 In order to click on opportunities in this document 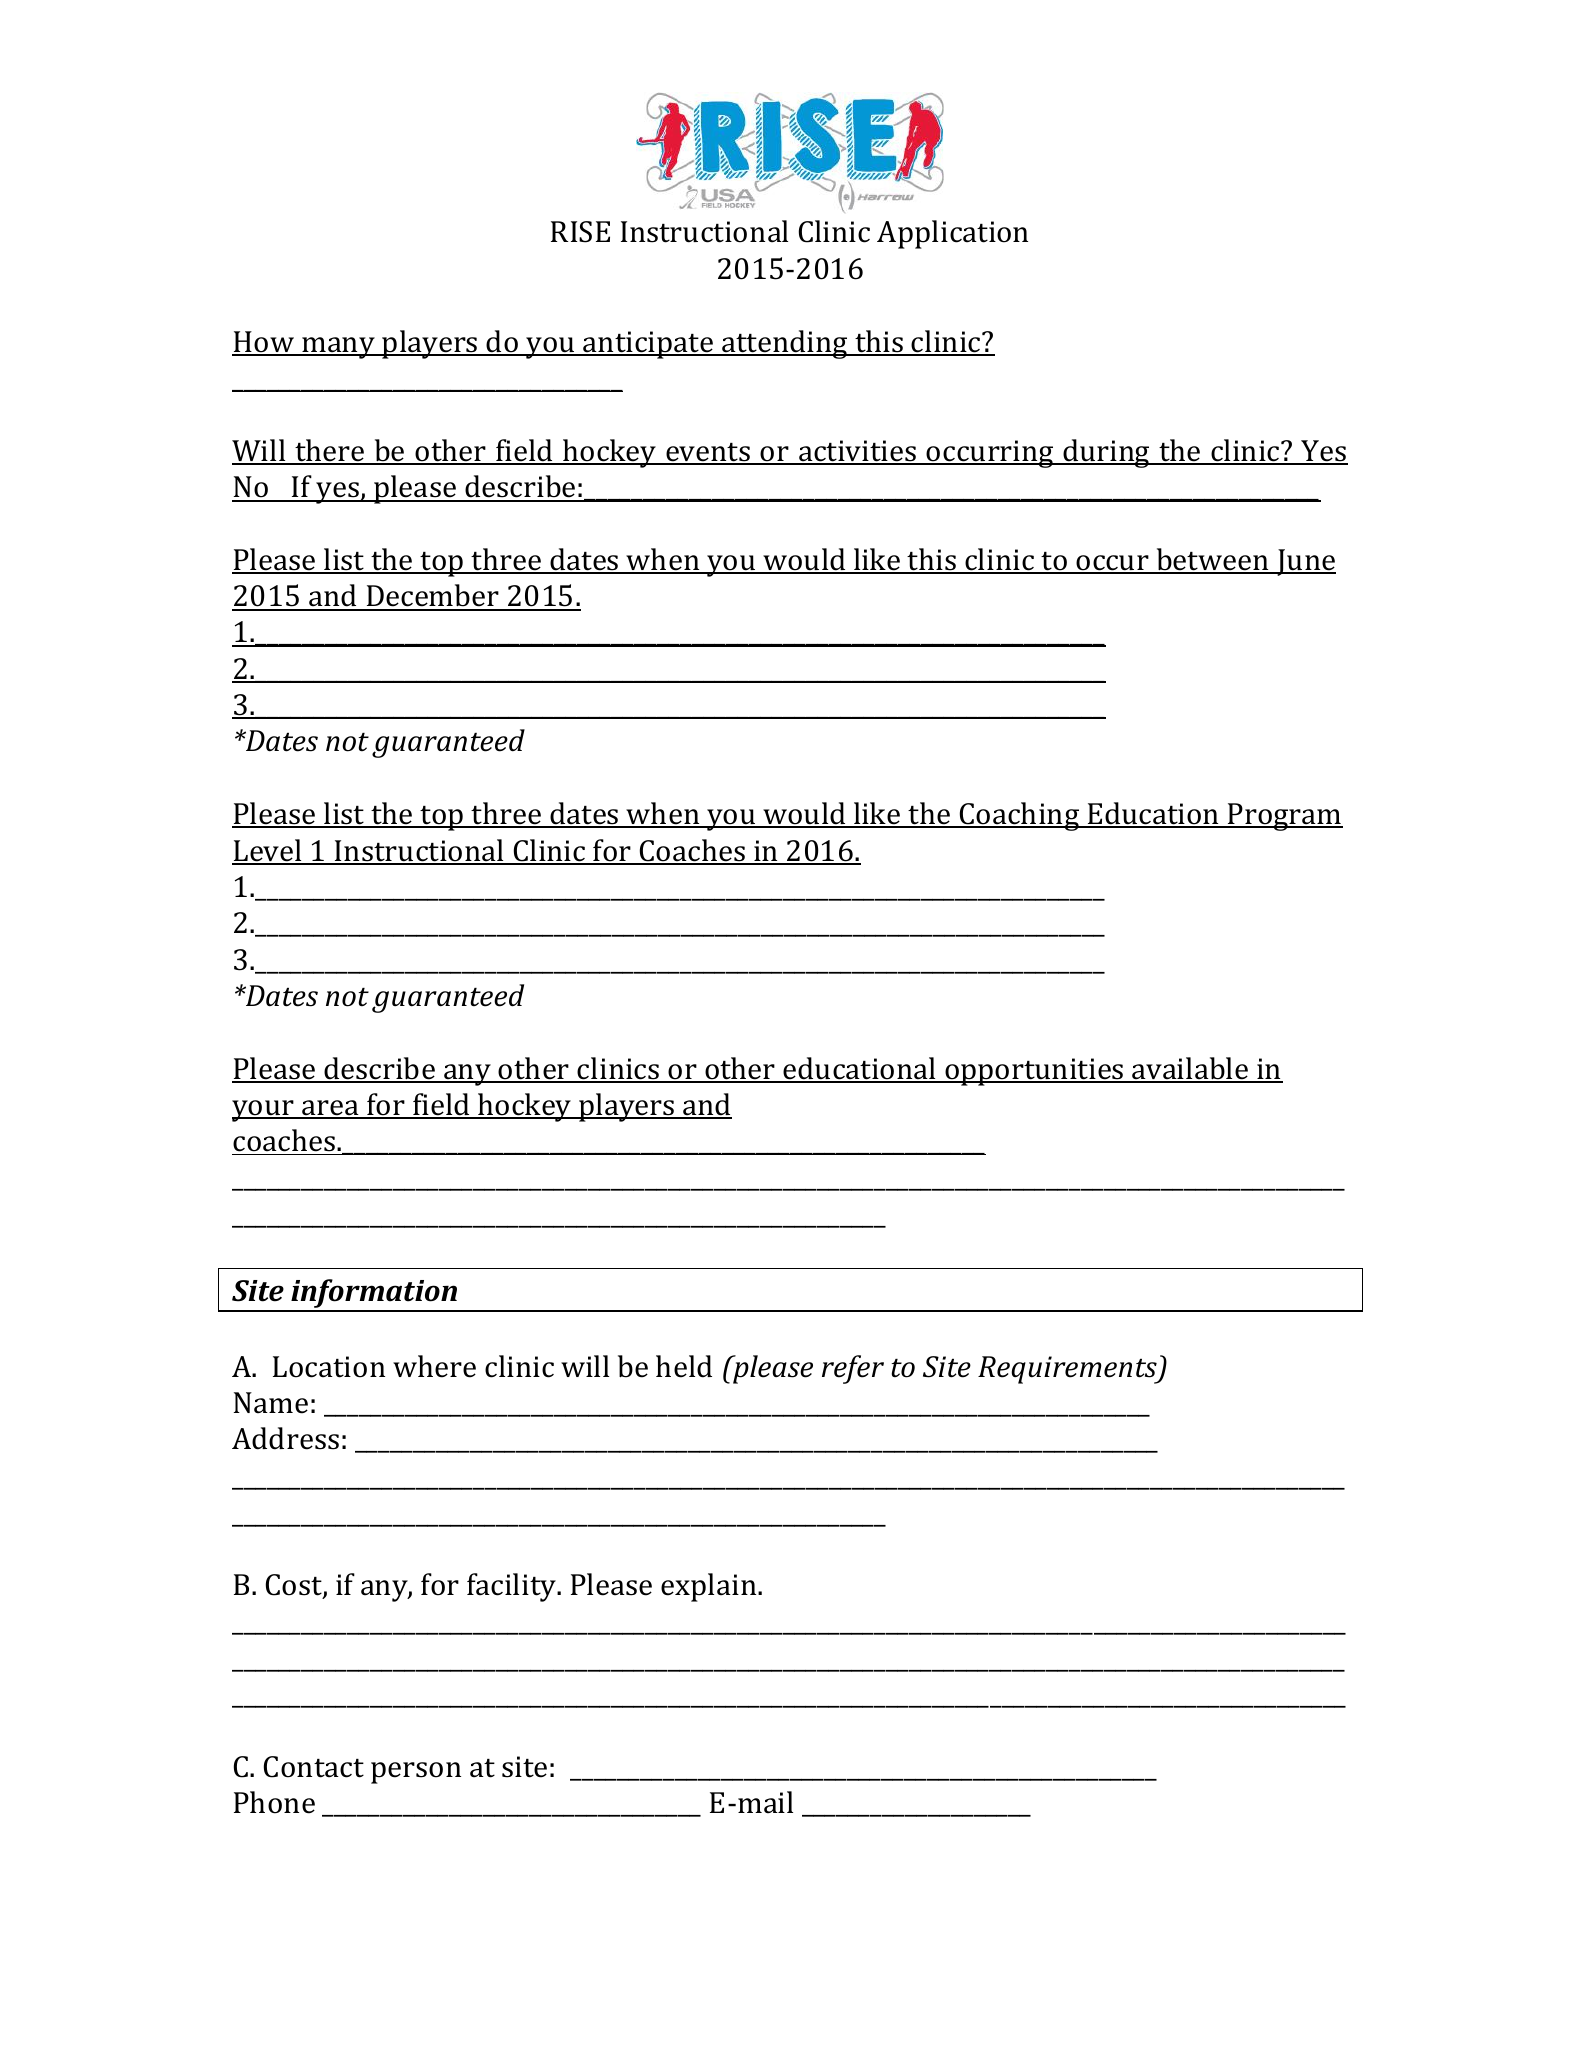, I will do `click(1034, 1072)`.
